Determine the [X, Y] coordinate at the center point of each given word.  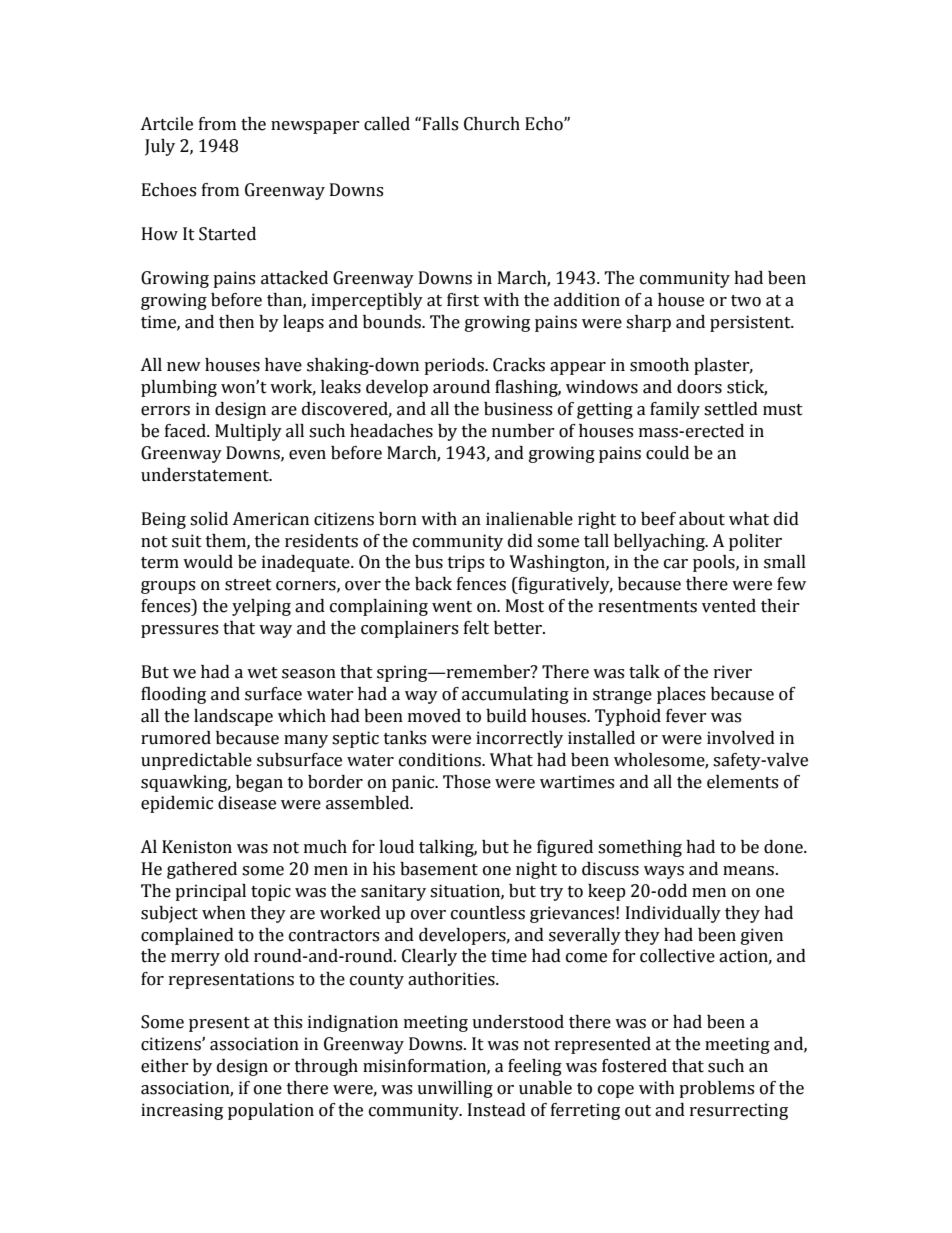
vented [729, 606]
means [750, 871]
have [283, 365]
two [746, 301]
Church [492, 124]
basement [439, 869]
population [271, 1111]
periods [455, 366]
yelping [261, 607]
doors [699, 387]
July [160, 147]
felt [476, 628]
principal [210, 892]
